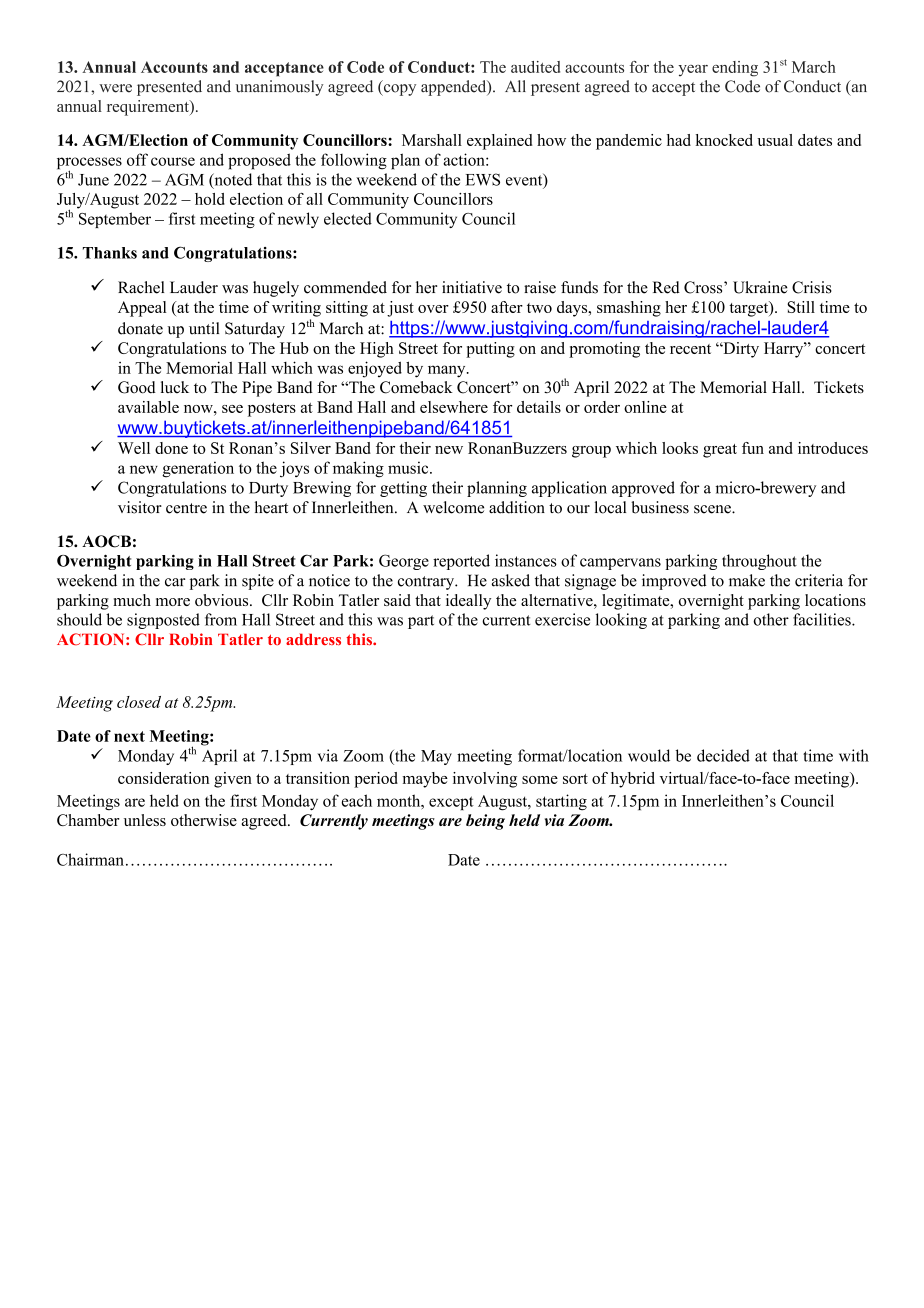 The width and height of the image is (924, 1308). Describe the element at coordinates (398, 90) in the image. I see `copy` at that location.
